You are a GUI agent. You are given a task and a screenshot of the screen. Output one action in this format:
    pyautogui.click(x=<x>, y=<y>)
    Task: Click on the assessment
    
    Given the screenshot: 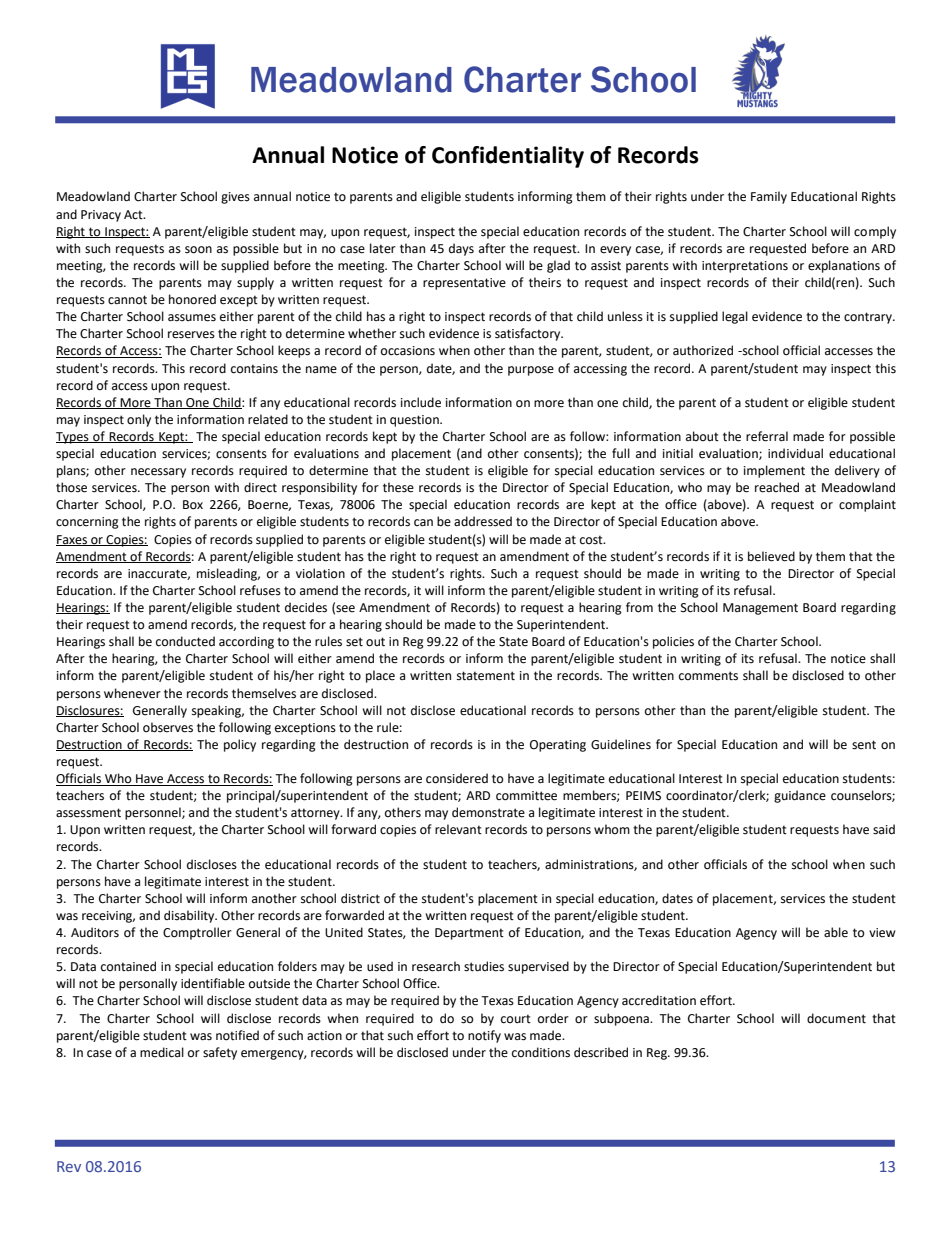 What is the action you would take?
    pyautogui.click(x=88, y=813)
